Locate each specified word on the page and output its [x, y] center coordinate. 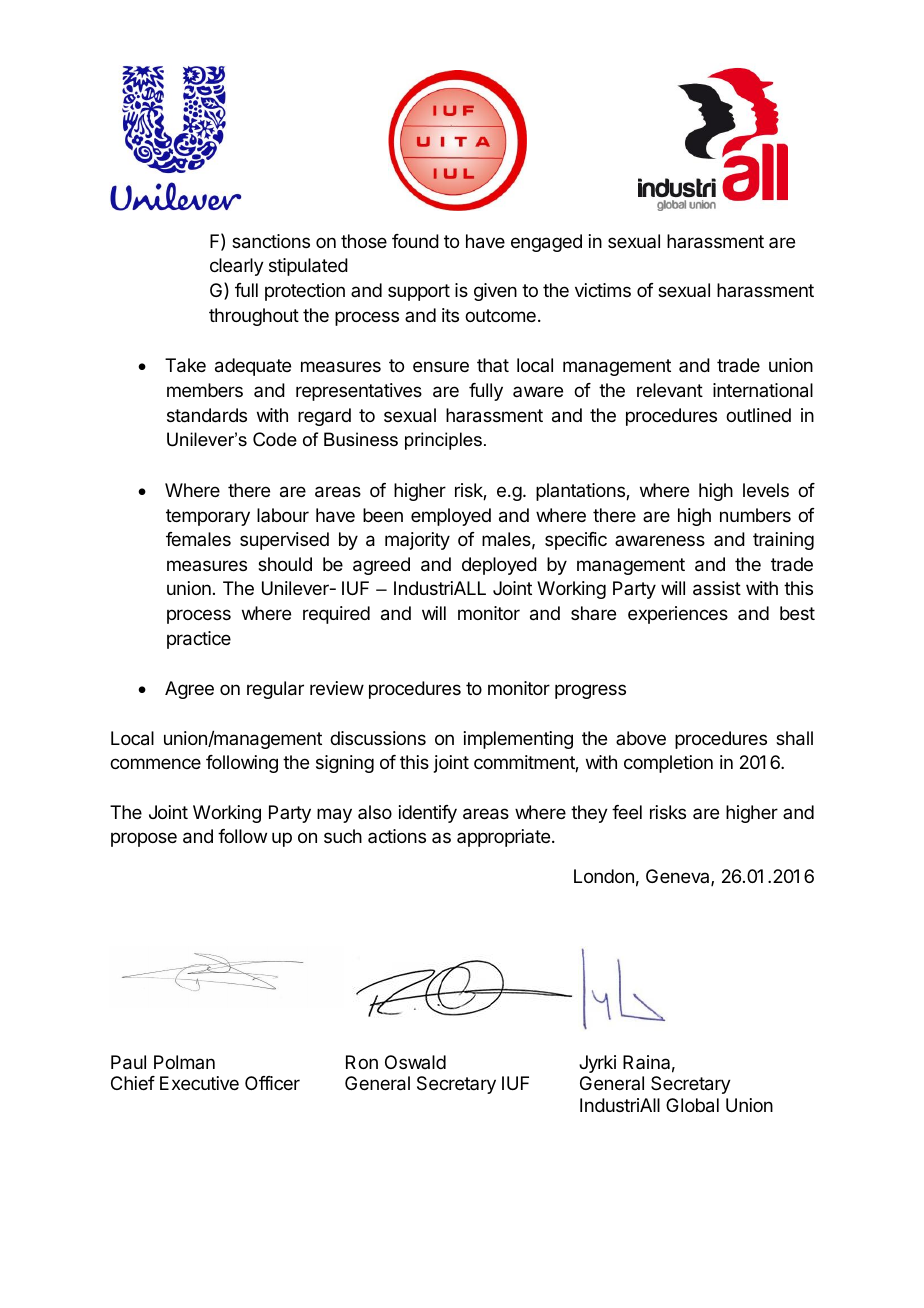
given [495, 292]
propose [144, 839]
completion [668, 764]
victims [603, 290]
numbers [755, 515]
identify [428, 814]
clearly [237, 267]
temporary [208, 517]
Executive [199, 1083]
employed [451, 517]
